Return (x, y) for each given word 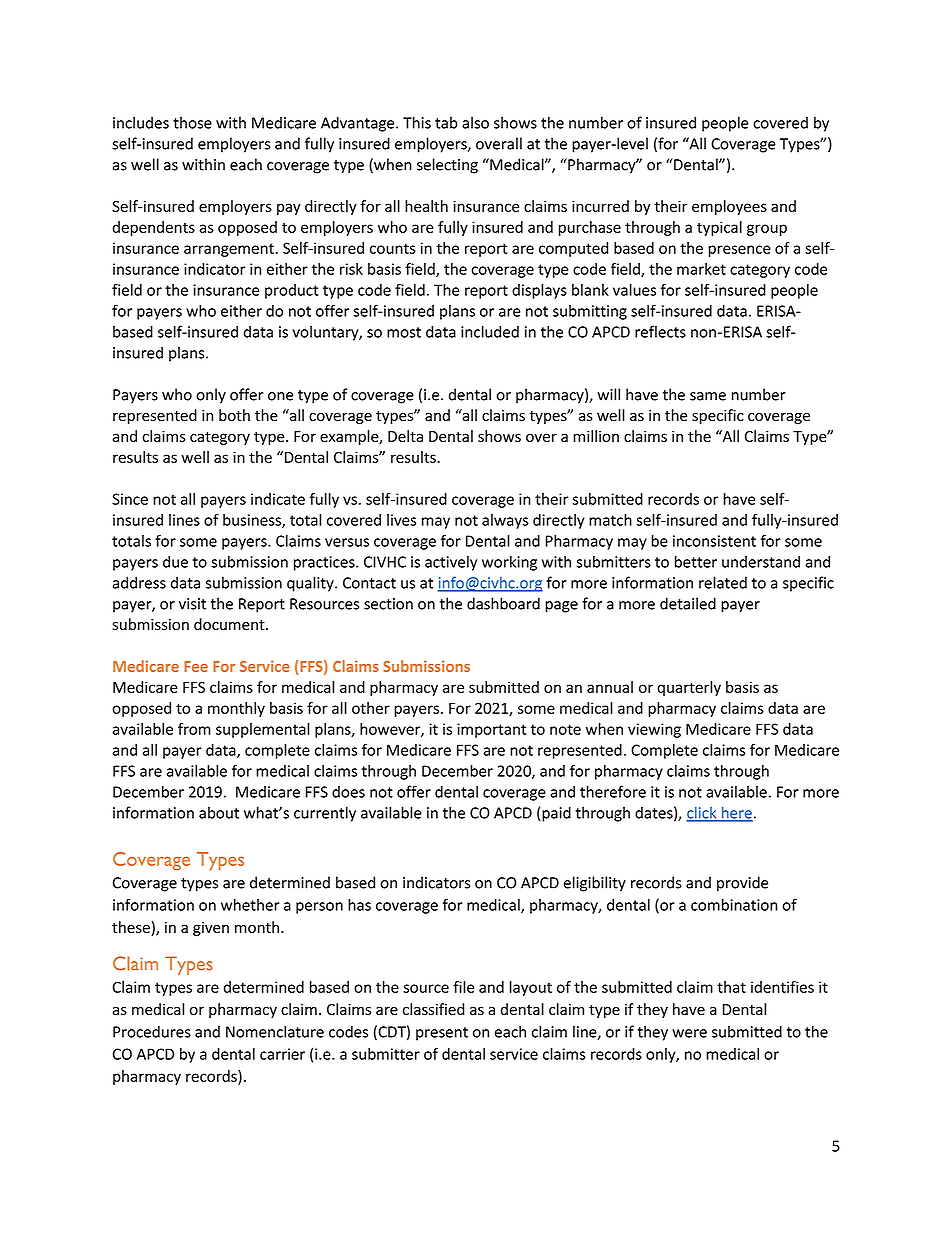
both (234, 415)
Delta (405, 436)
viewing (654, 730)
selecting (447, 166)
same (708, 396)
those (192, 122)
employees (729, 207)
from (194, 729)
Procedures (152, 1031)
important (491, 730)
